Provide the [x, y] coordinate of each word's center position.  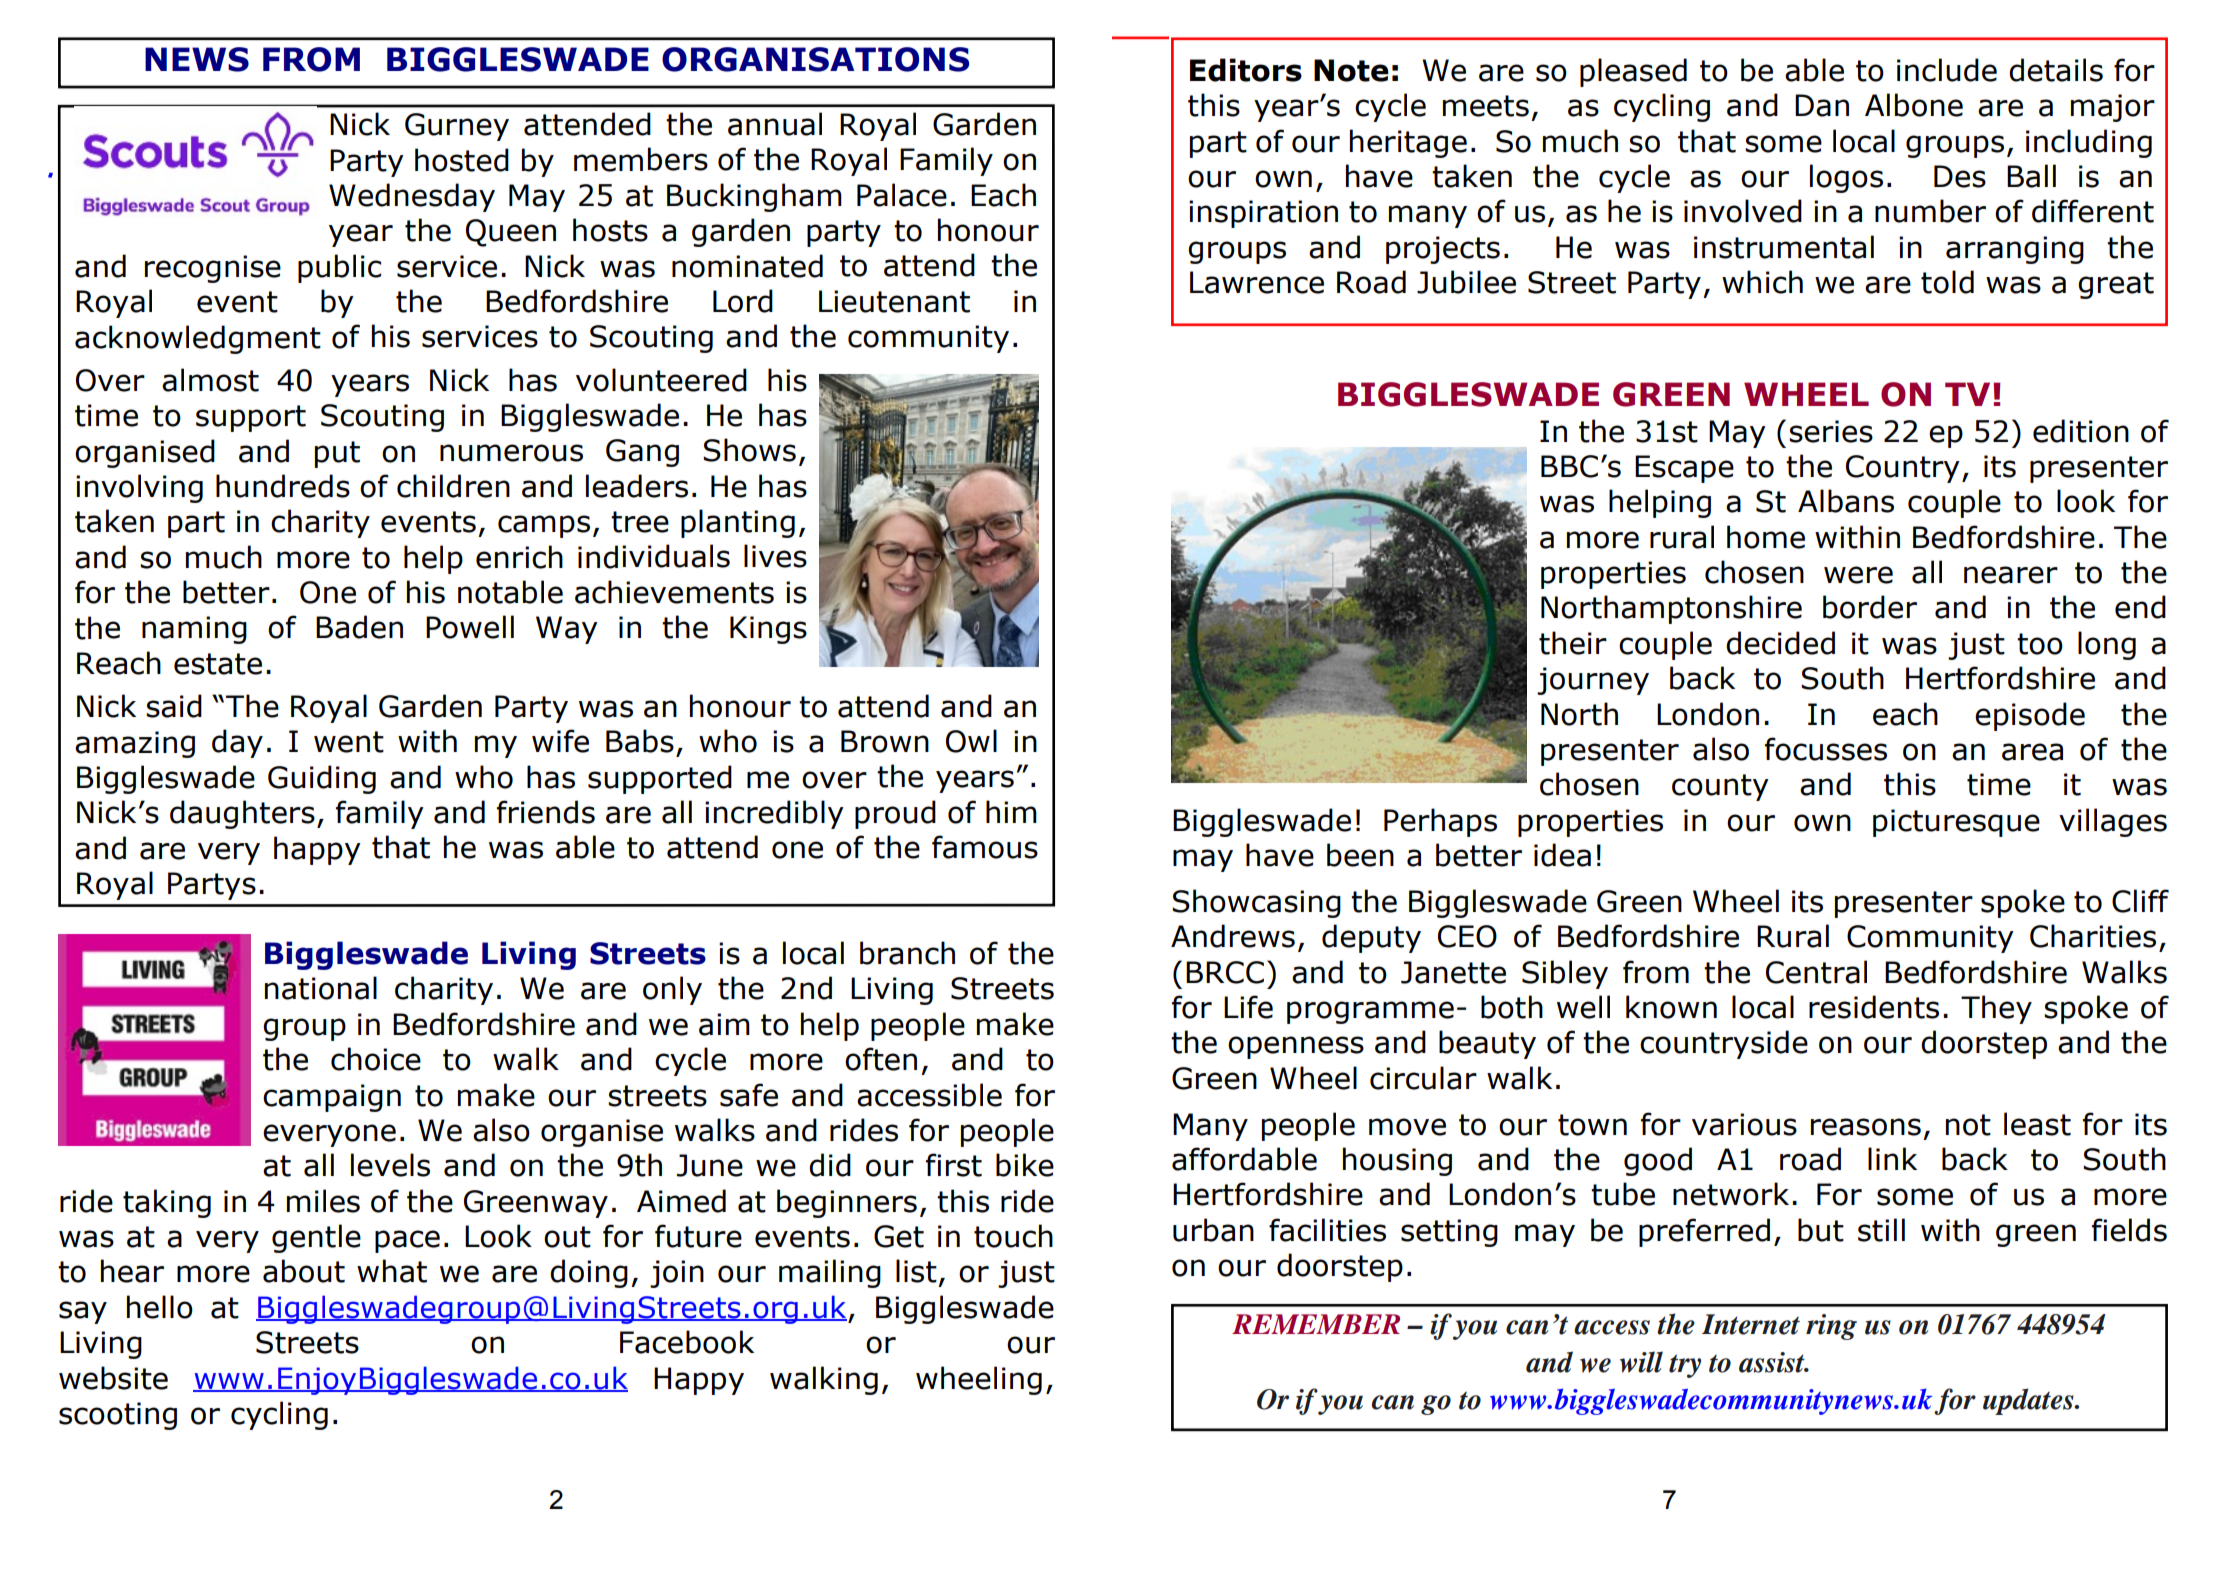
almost [210, 380]
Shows [749, 450]
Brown [885, 741]
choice [376, 1059]
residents [1874, 1007]
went [349, 742]
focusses [1826, 749]
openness [1296, 1047]
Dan [1822, 105]
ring [1831, 1327]
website [113, 1378]
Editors [1246, 70]
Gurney [457, 127]
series [1831, 431]
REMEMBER [1316, 1324]
